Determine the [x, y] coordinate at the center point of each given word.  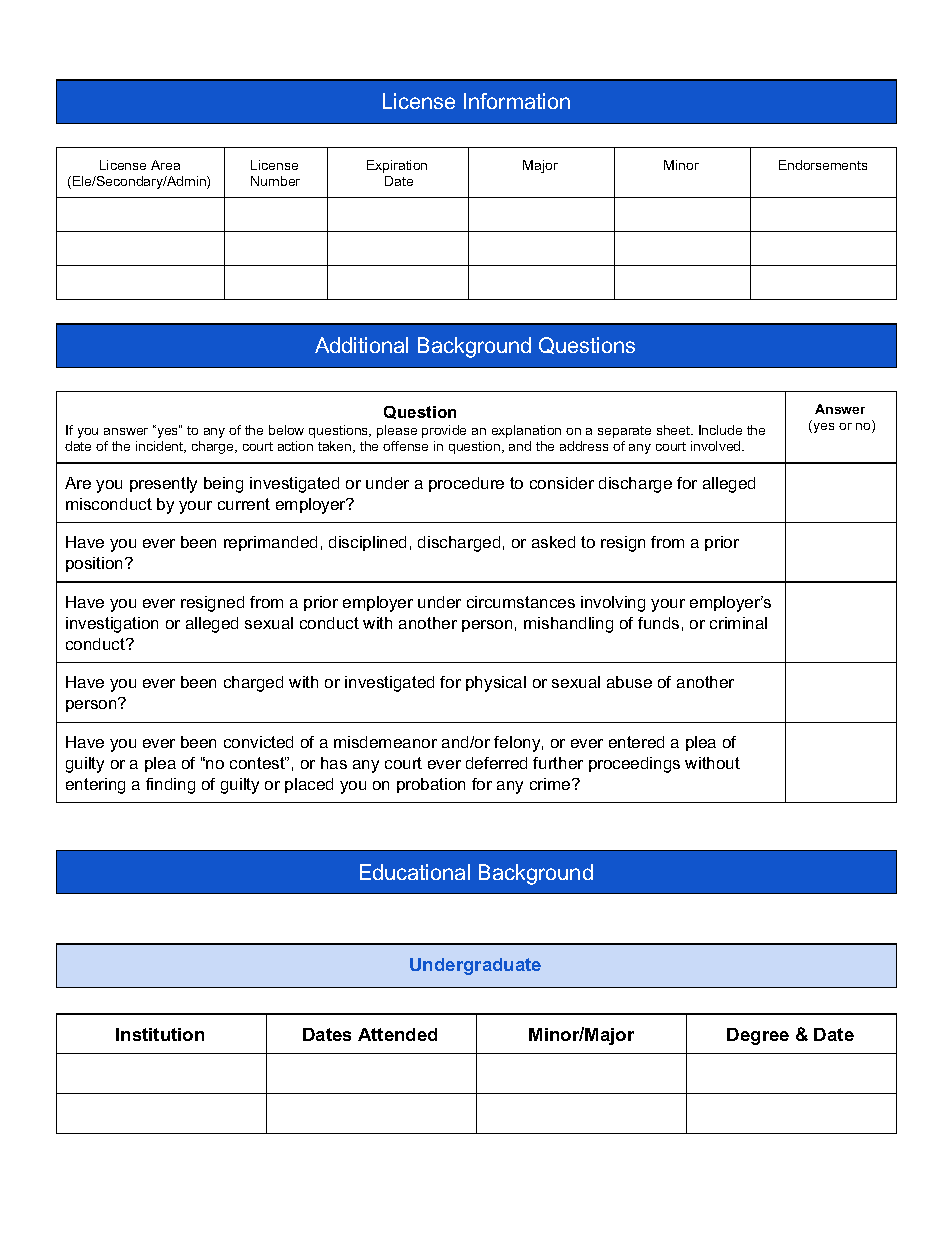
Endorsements [823, 165]
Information [517, 101]
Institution [160, 1034]
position [96, 564]
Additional [361, 345]
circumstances [521, 602]
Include [720, 430]
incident [161, 447]
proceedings [634, 765]
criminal [738, 623]
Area [165, 165]
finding [170, 786]
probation [431, 785]
